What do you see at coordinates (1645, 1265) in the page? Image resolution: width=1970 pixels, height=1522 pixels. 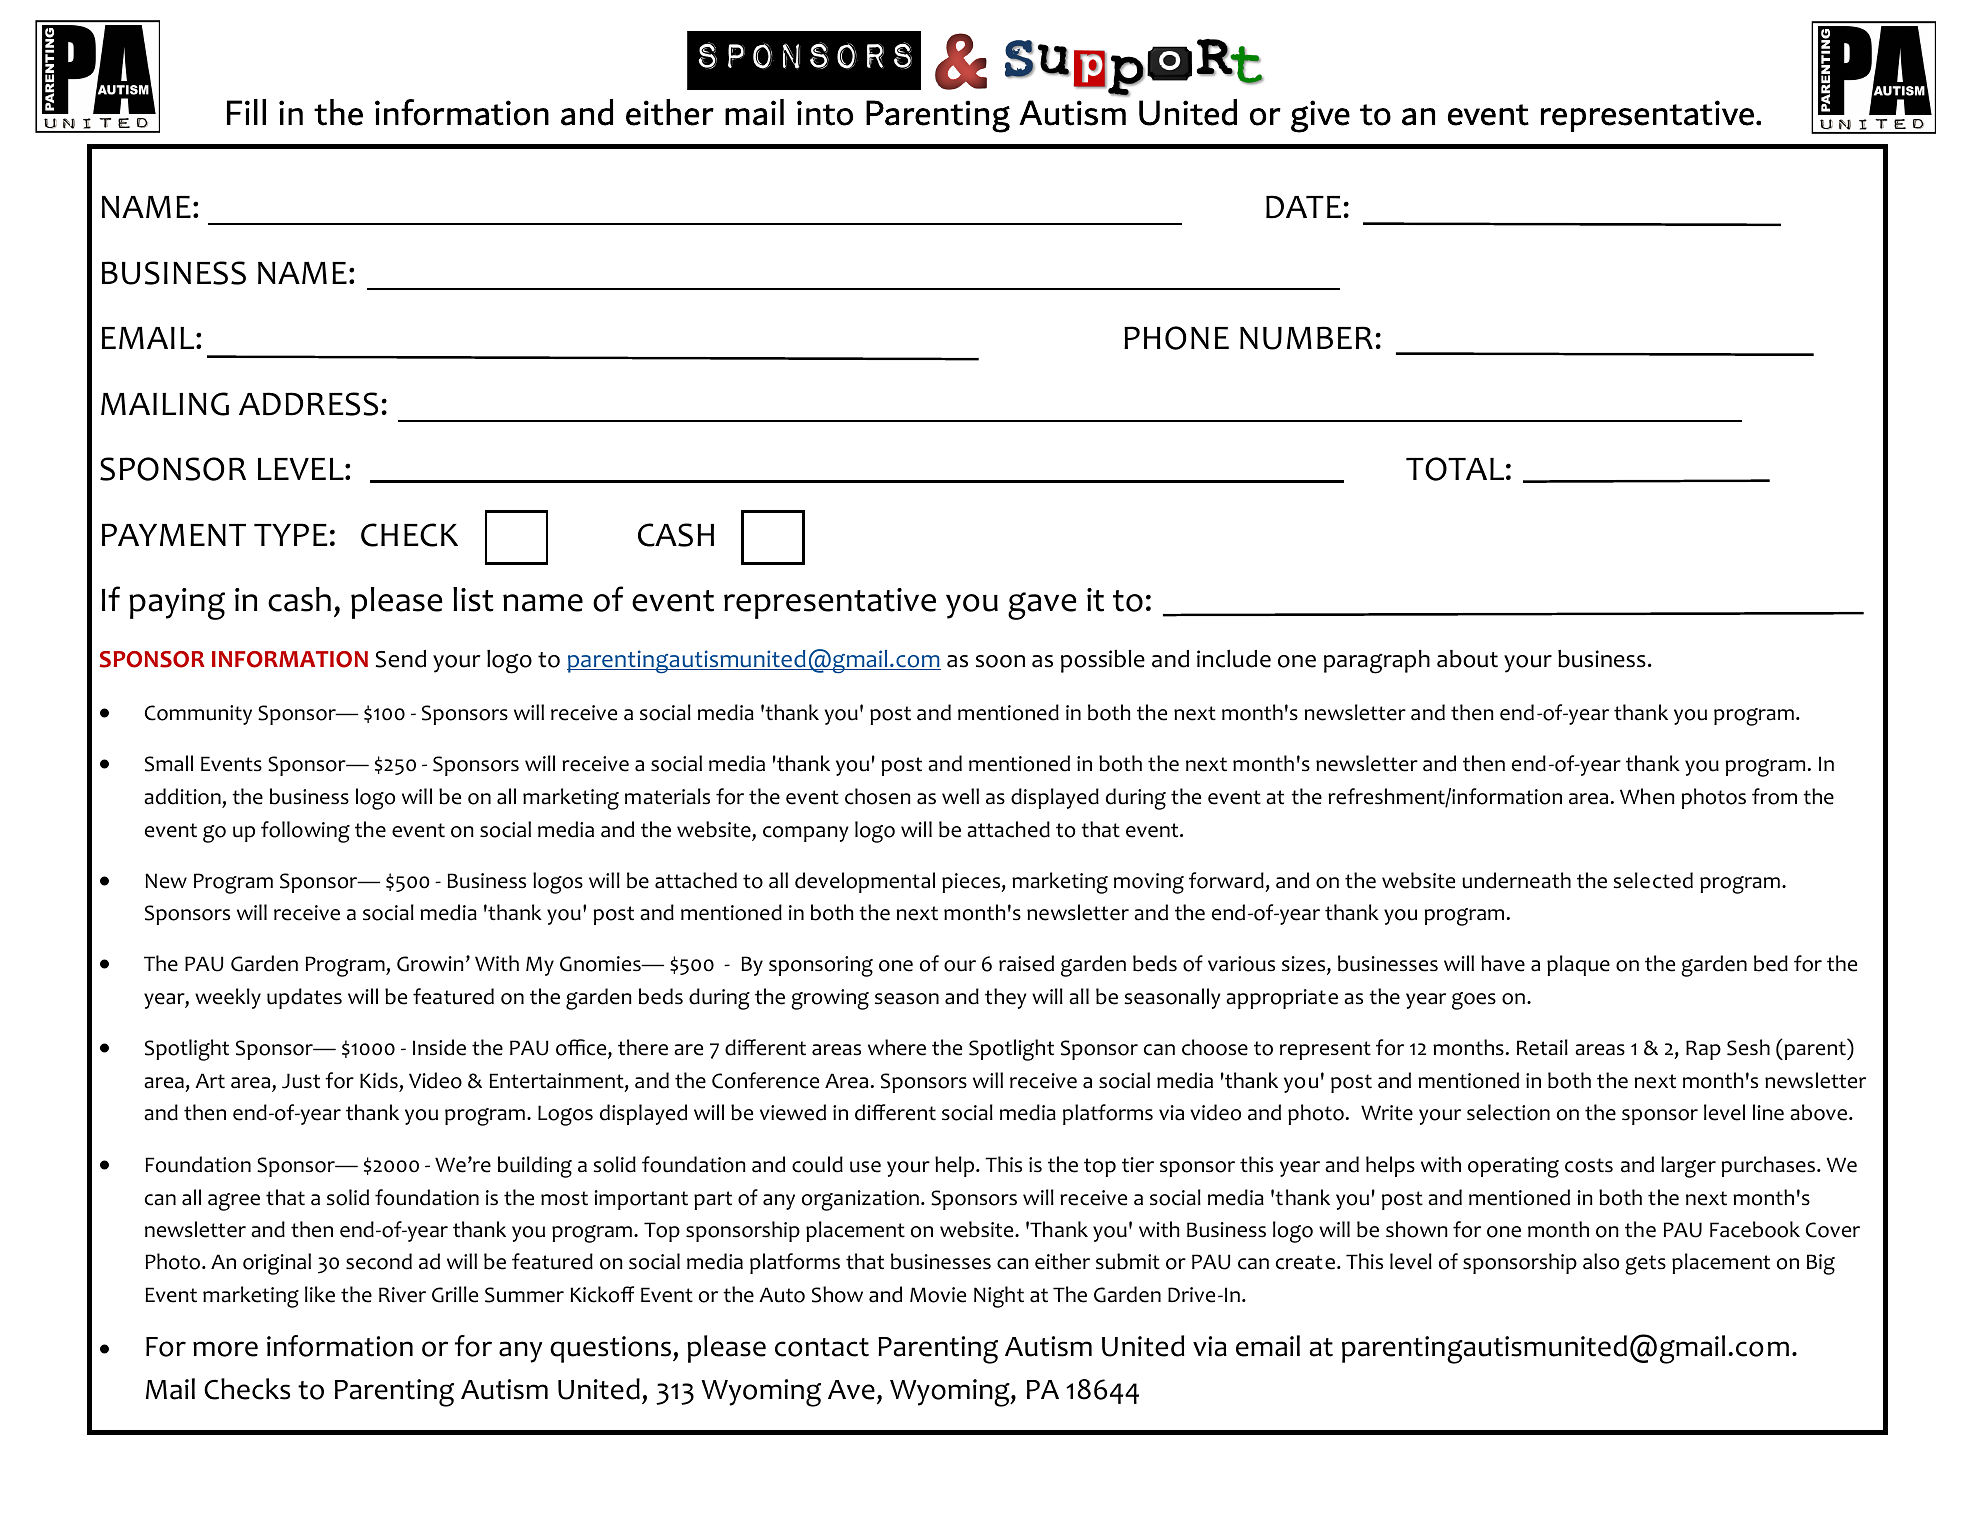 I see `gets` at bounding box center [1645, 1265].
